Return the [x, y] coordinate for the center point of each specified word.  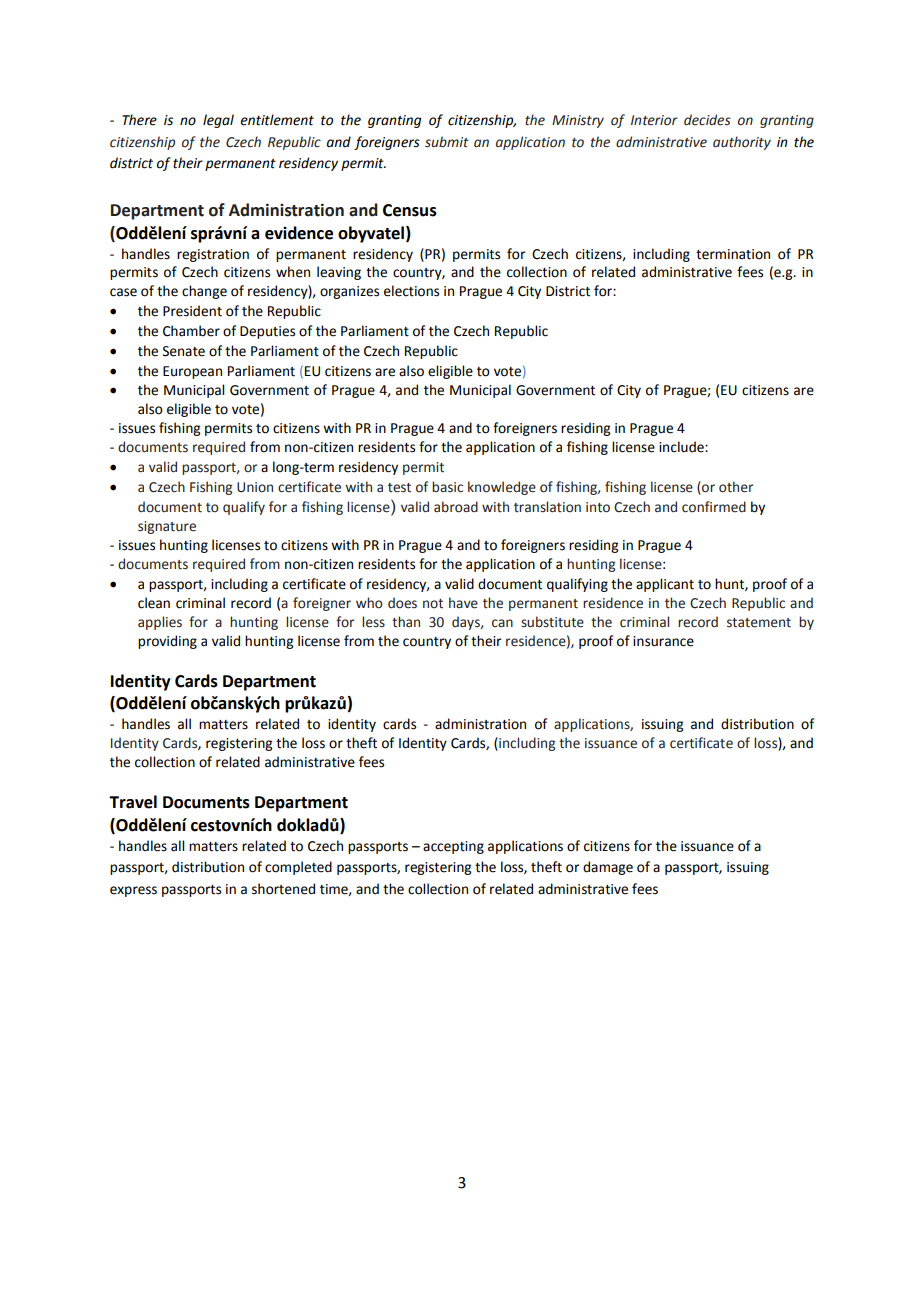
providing [167, 642]
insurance [663, 641]
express [133, 891]
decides [707, 120]
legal [218, 121]
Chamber [191, 331]
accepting [453, 847]
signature [167, 527]
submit [447, 142]
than [406, 622]
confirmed [714, 507]
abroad [456, 507]
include [682, 447]
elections [411, 291]
